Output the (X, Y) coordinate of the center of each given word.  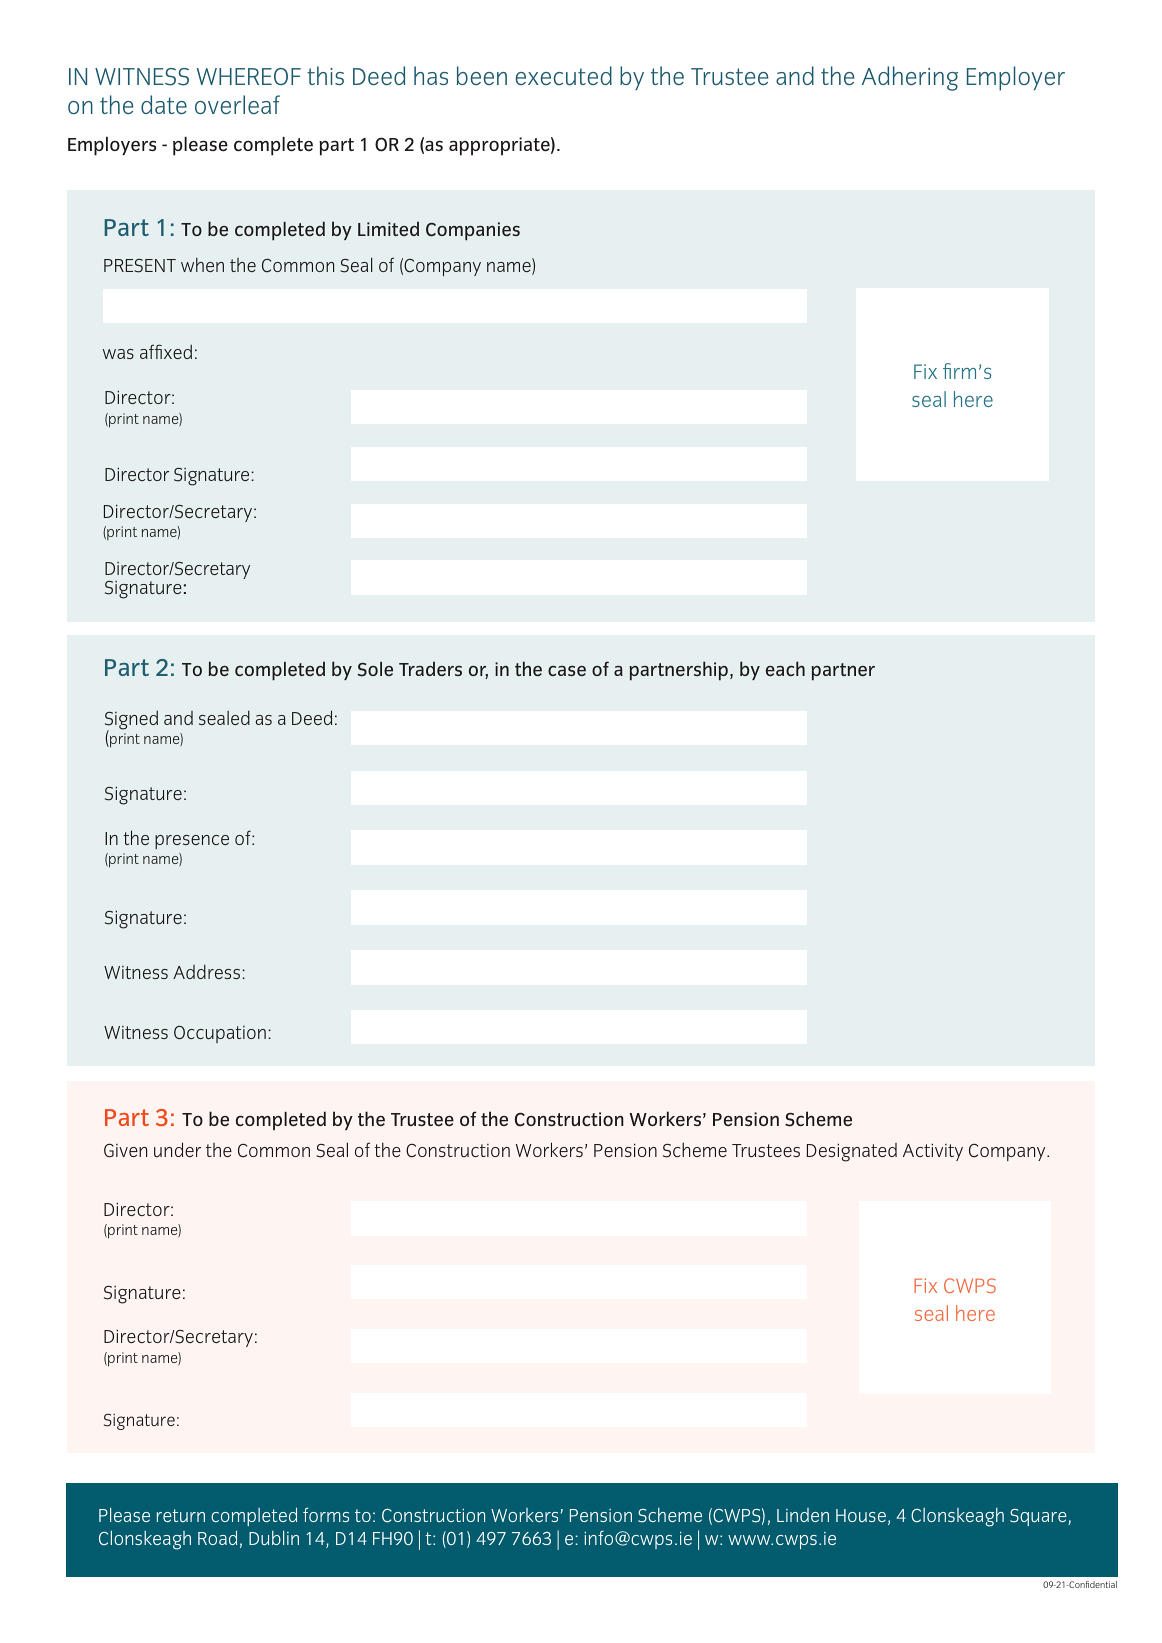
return (181, 1515)
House (861, 1515)
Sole (375, 669)
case (567, 670)
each (785, 668)
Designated (852, 1152)
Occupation (220, 1034)
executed (564, 76)
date (164, 104)
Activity (933, 1152)
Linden (803, 1515)
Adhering (910, 78)
